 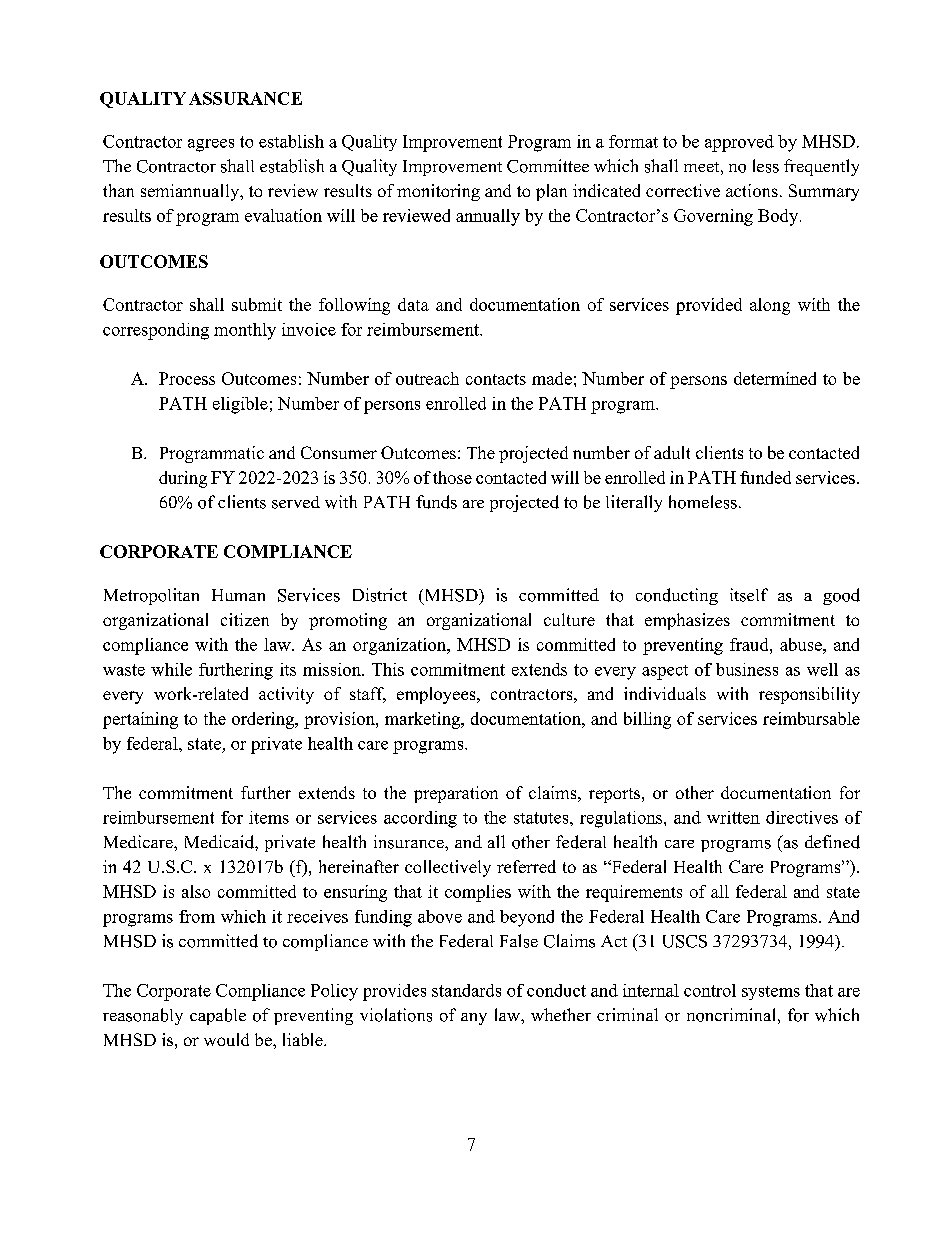 I want to click on agrees, so click(x=211, y=145).
